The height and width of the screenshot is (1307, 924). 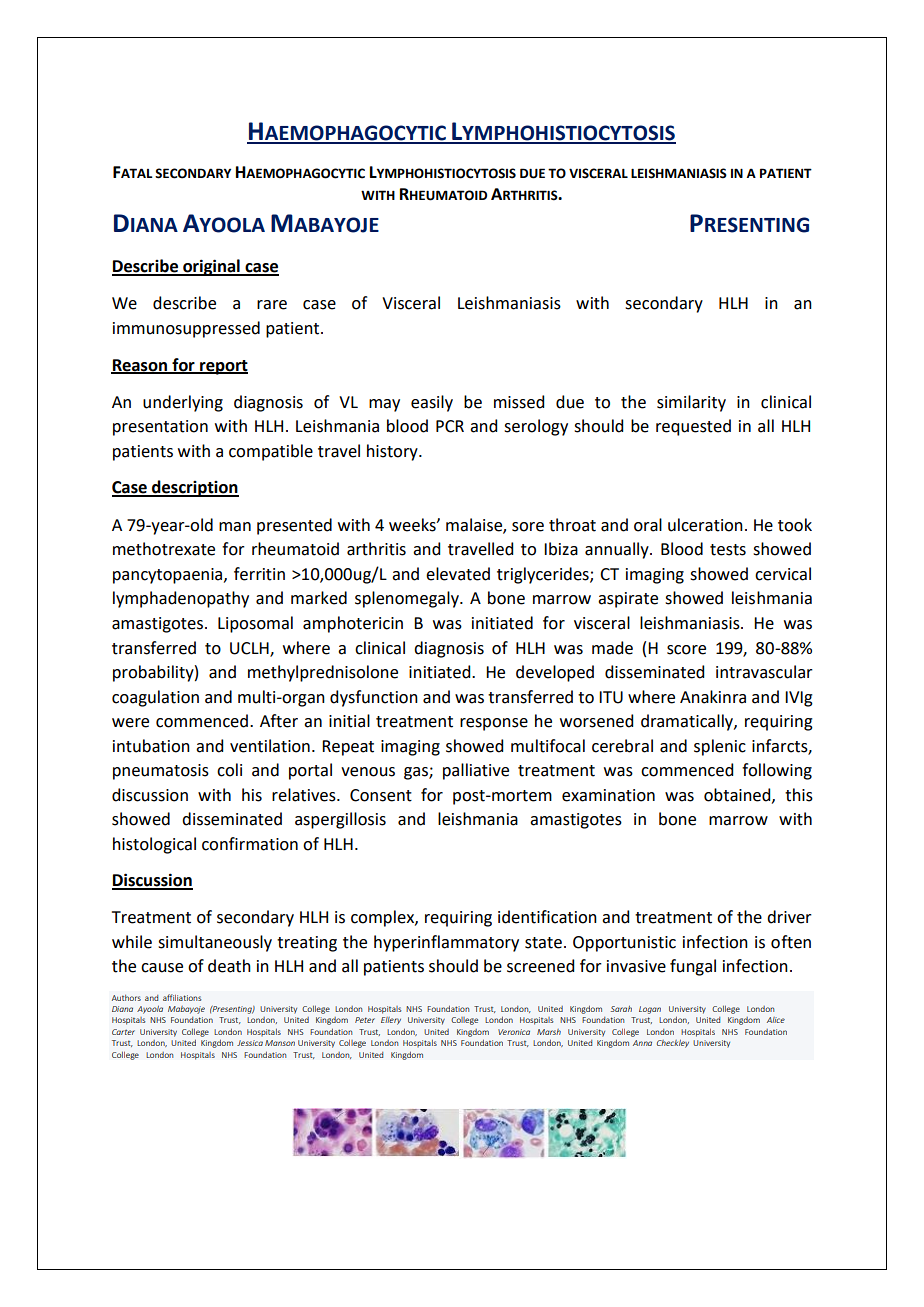 What do you see at coordinates (211, 267) in the screenshot?
I see `original` at bounding box center [211, 267].
